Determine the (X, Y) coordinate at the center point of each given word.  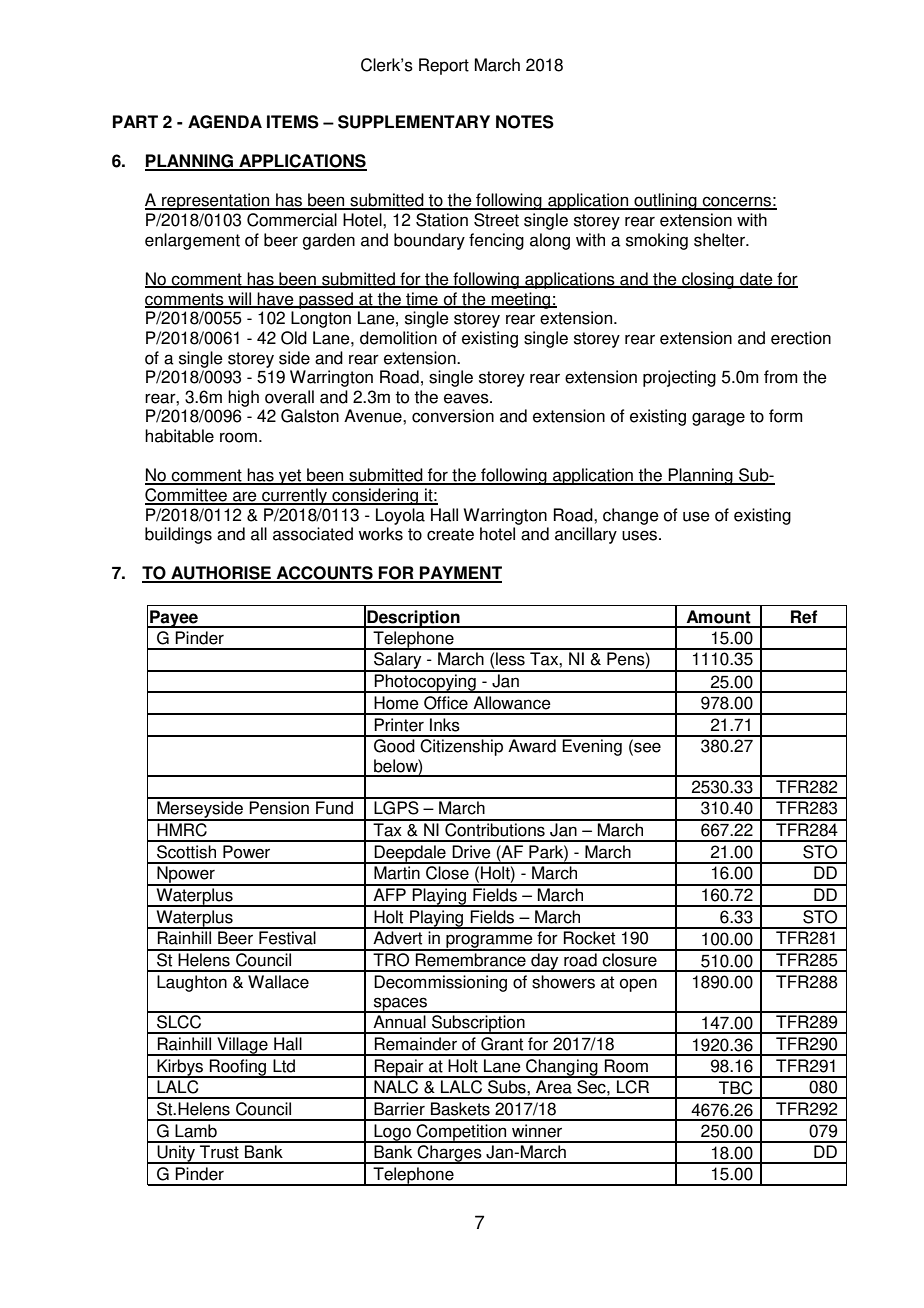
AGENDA (225, 122)
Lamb (196, 1131)
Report (444, 66)
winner (537, 1131)
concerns (736, 202)
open (638, 985)
